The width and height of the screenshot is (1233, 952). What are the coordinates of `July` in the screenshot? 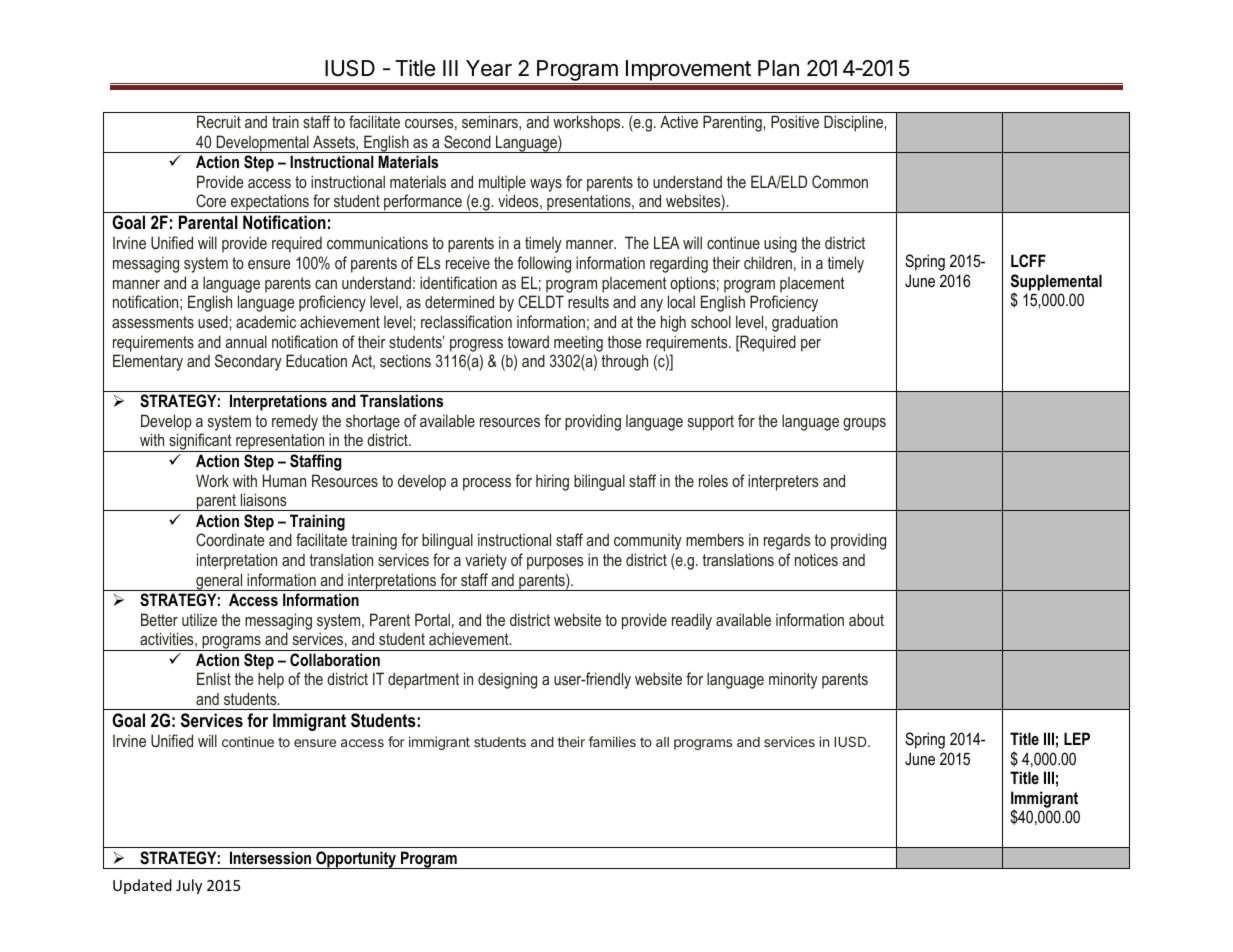 It's located at (189, 886).
